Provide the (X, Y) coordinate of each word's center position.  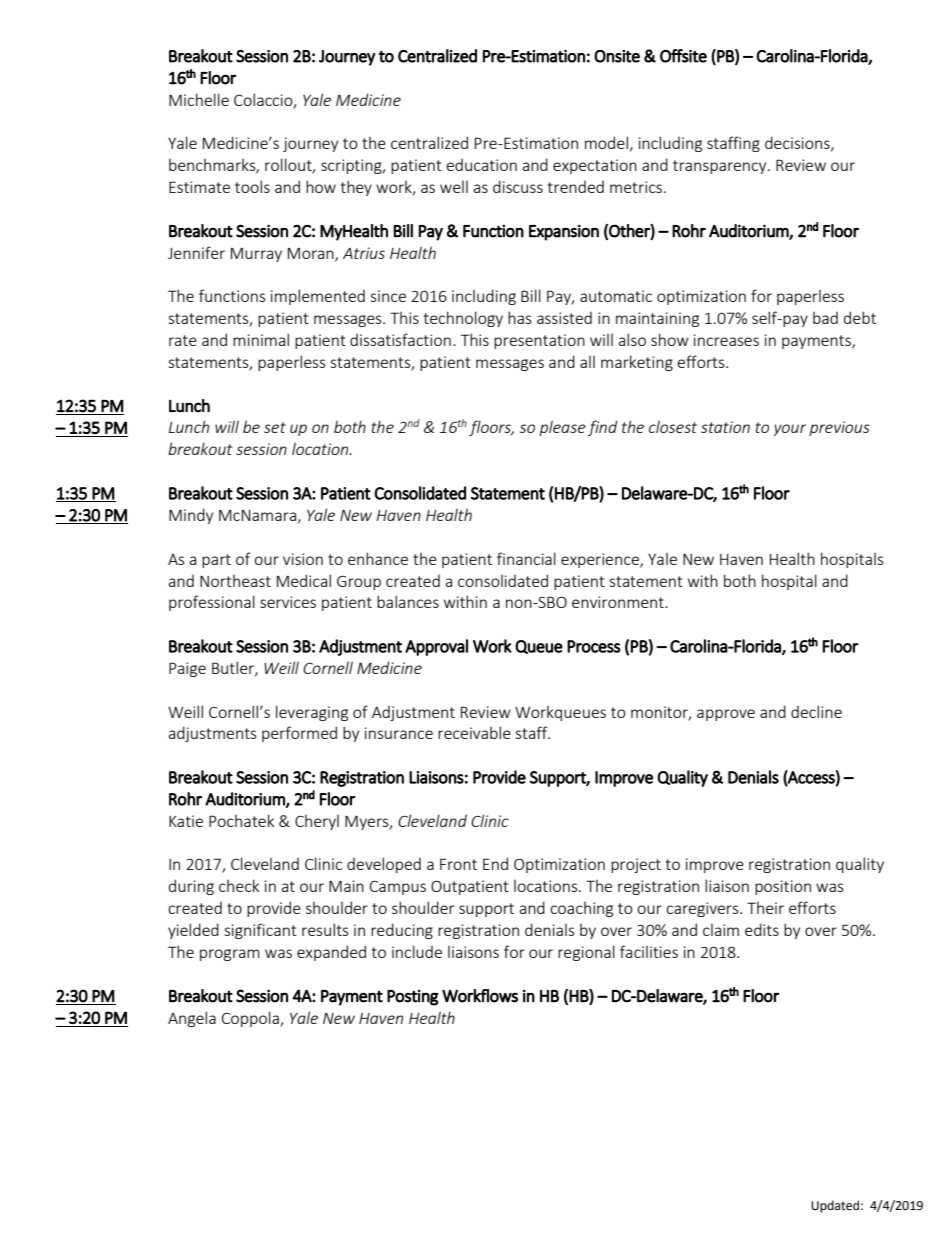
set (275, 427)
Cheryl (317, 822)
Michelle (199, 99)
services (288, 602)
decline (816, 711)
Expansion (564, 232)
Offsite (683, 56)
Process (594, 646)
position (783, 887)
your (790, 430)
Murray (256, 255)
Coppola (251, 1019)
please (562, 428)
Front (458, 864)
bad (825, 318)
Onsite (617, 56)
